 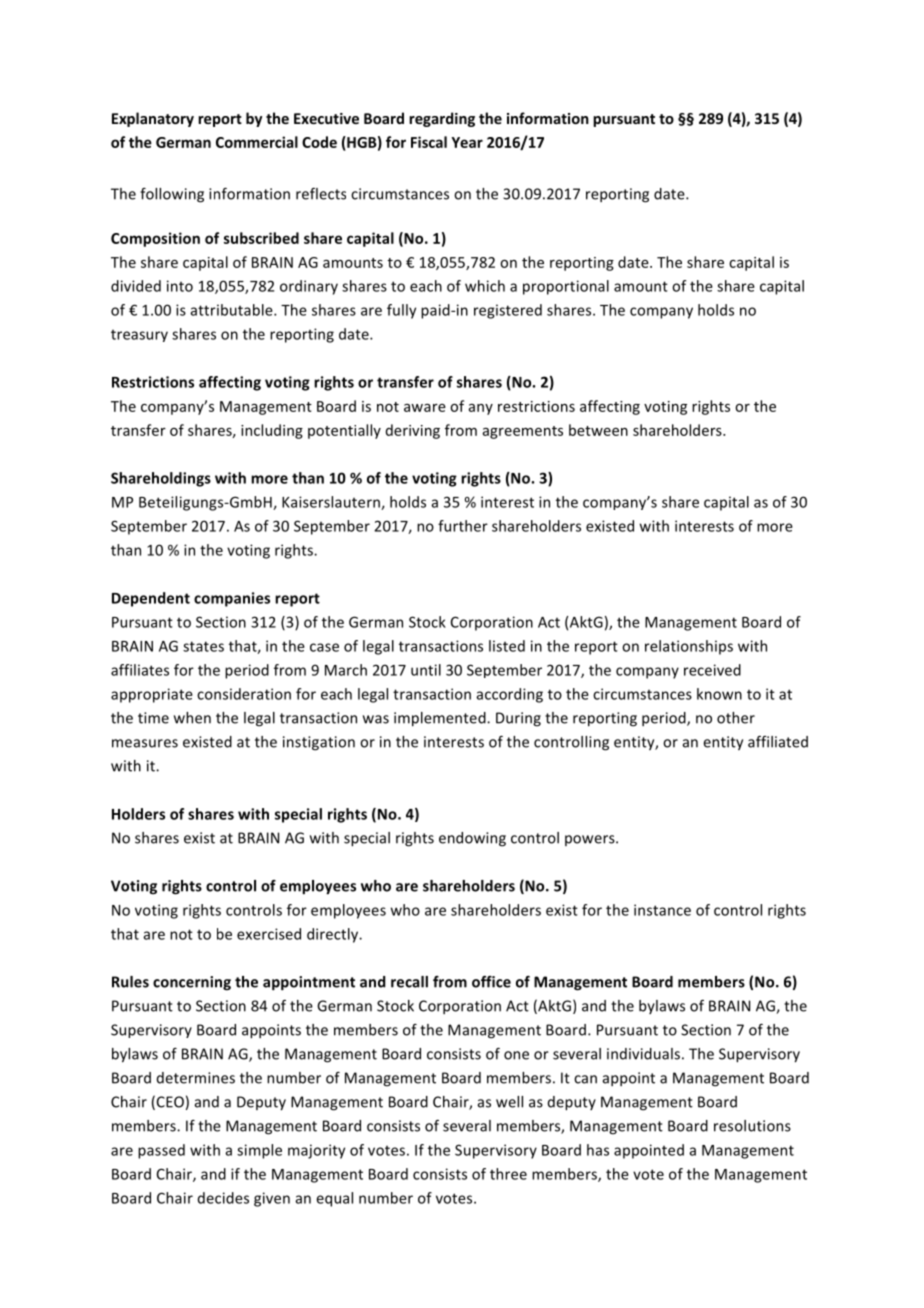 What do you see at coordinates (467, 142) in the page?
I see `Year` at bounding box center [467, 142].
